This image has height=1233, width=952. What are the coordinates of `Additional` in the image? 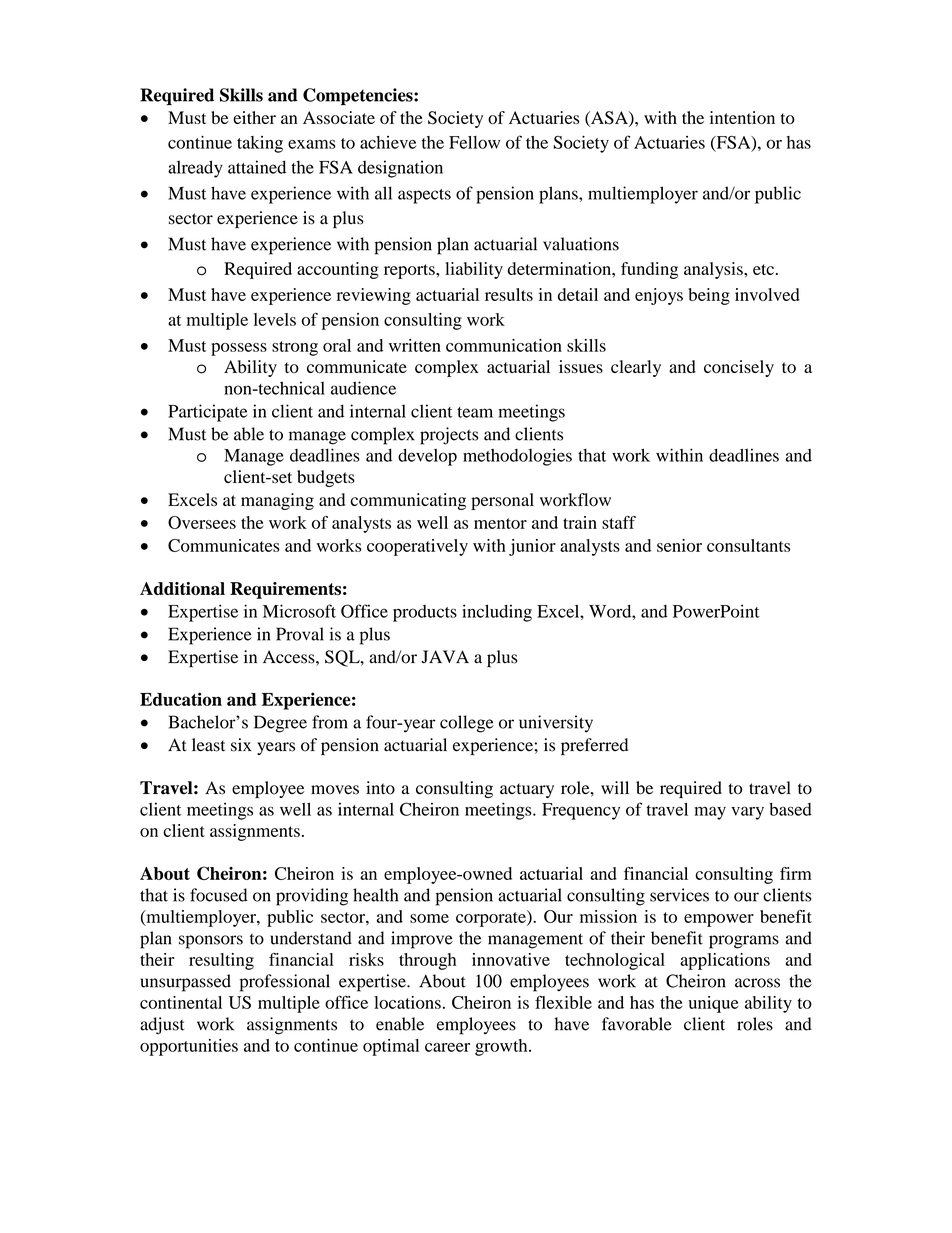 It's located at (182, 589).
